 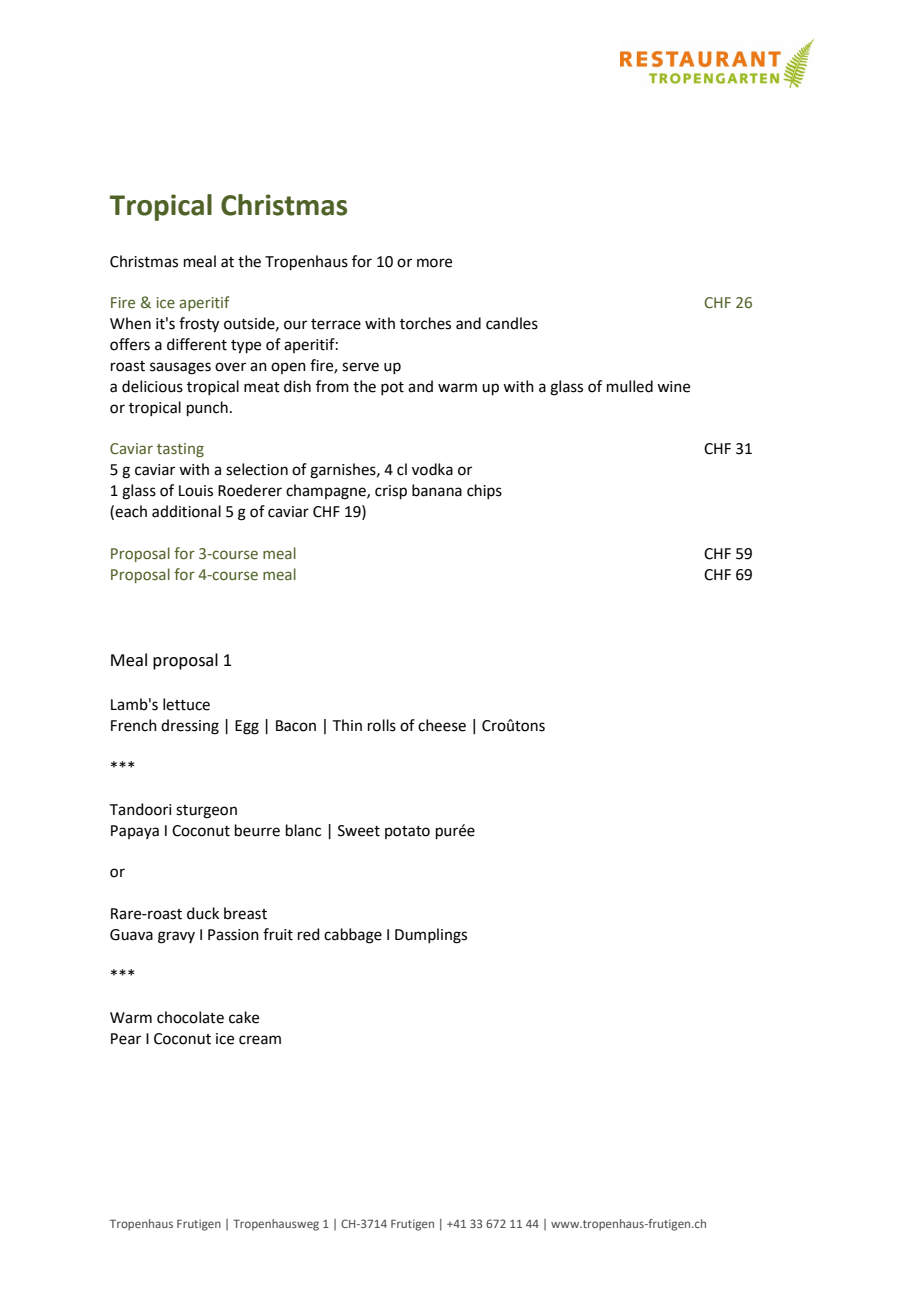 What do you see at coordinates (190, 727) in the screenshot?
I see `dressing` at bounding box center [190, 727].
